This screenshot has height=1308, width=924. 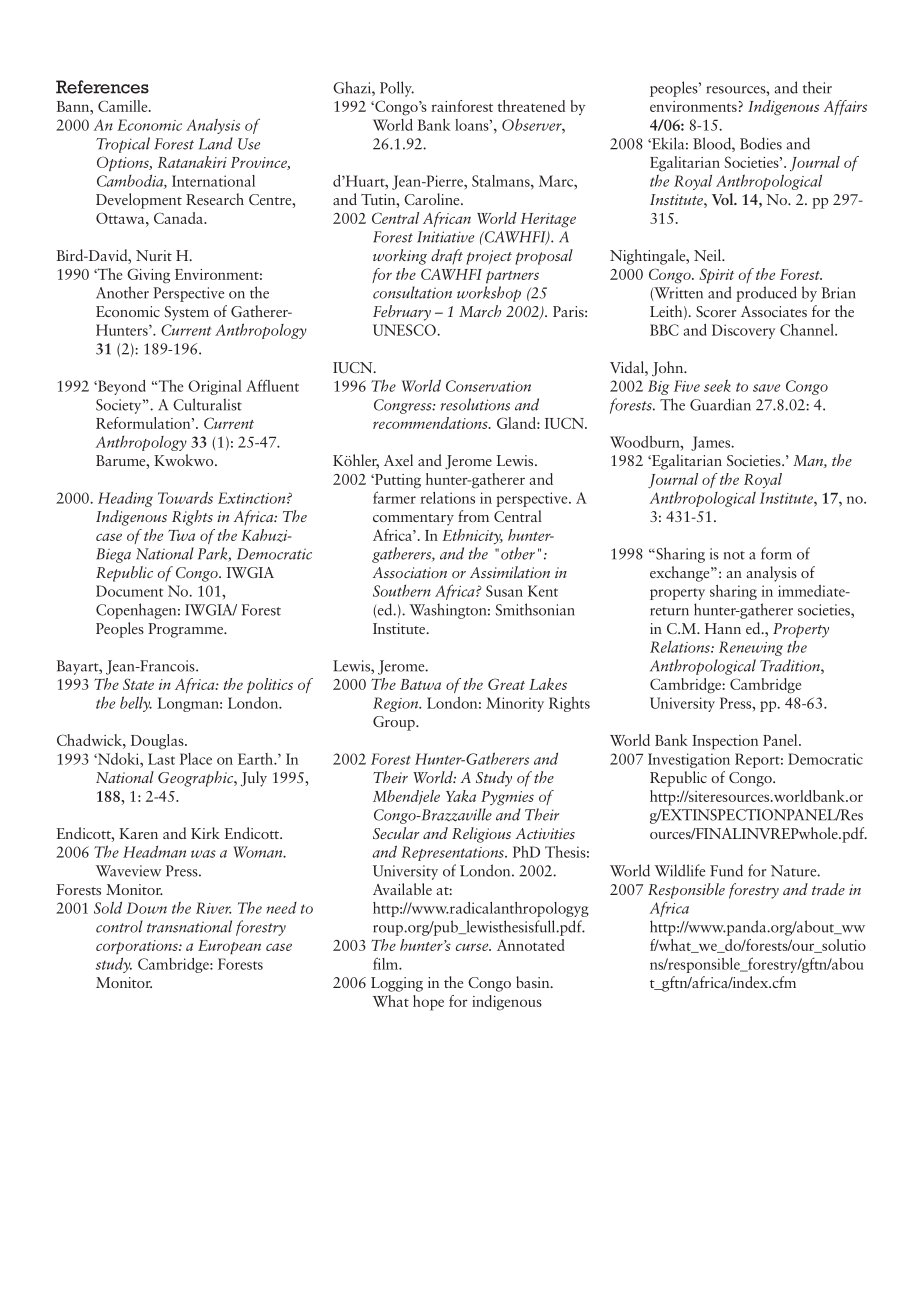 What do you see at coordinates (766, 388) in the screenshot?
I see `save` at bounding box center [766, 388].
